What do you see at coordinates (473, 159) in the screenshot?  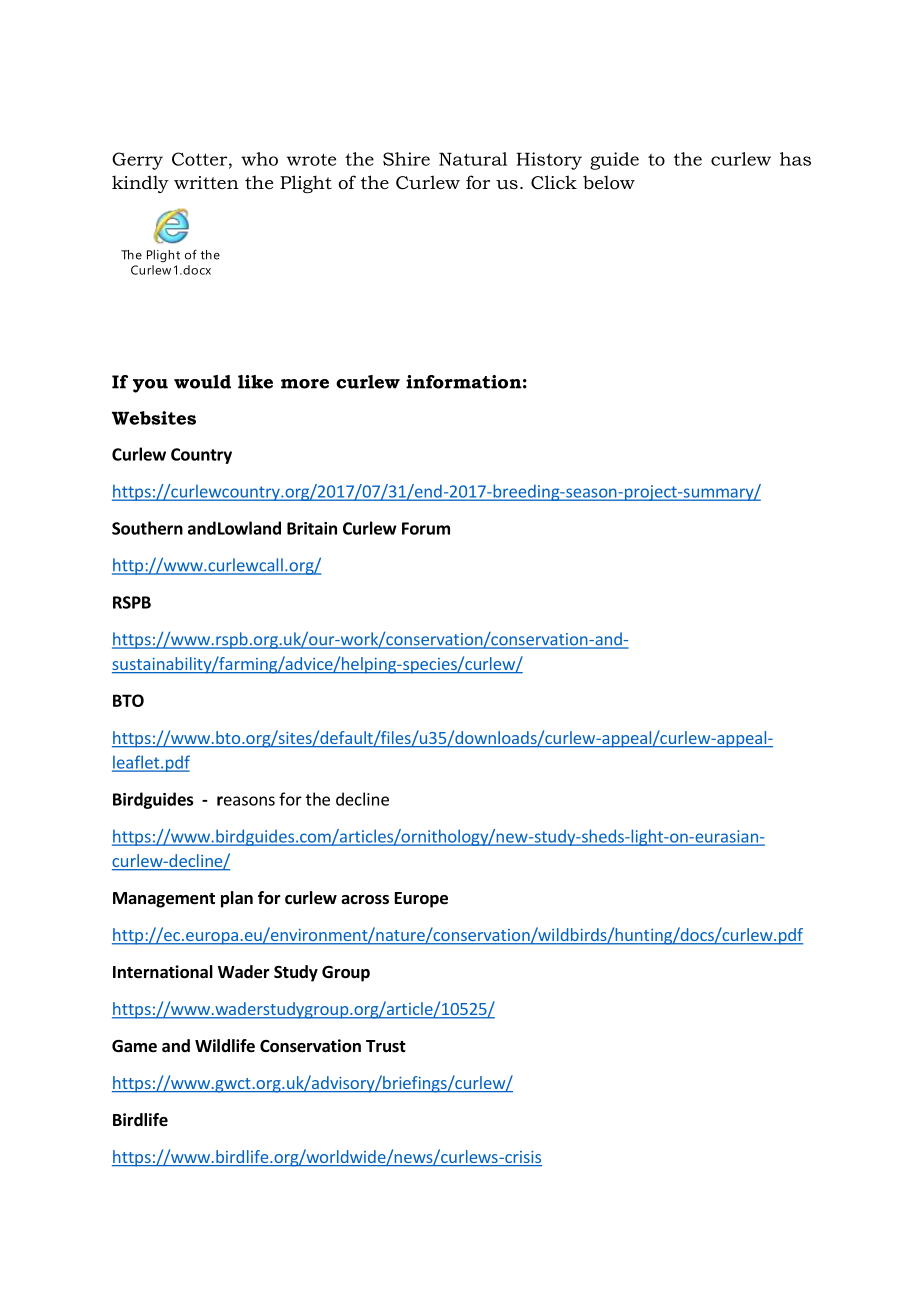 I see `Natural` at bounding box center [473, 159].
